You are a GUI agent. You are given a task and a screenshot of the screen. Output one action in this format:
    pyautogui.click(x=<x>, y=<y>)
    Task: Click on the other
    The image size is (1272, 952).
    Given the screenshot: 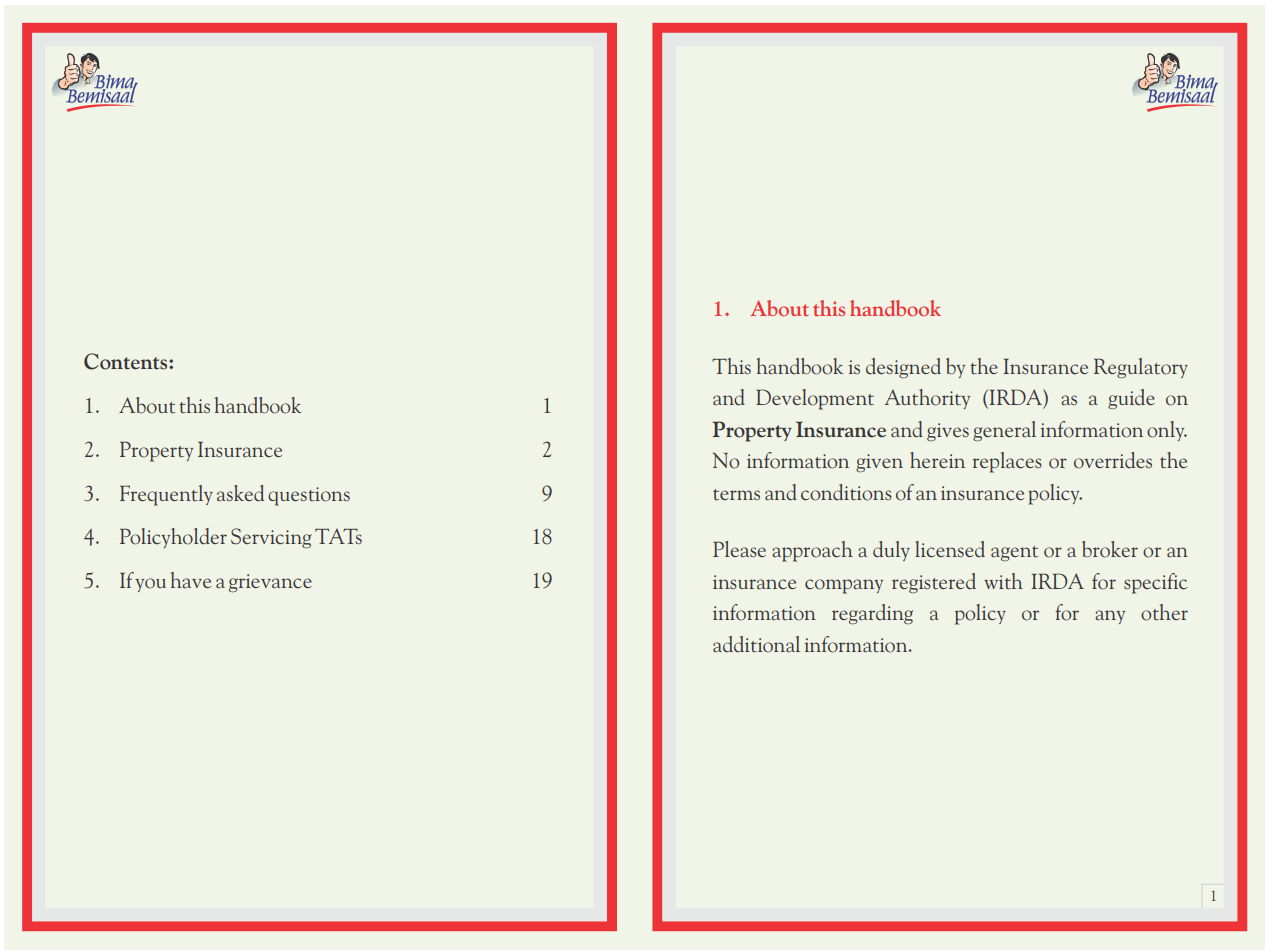 What is the action you would take?
    pyautogui.click(x=1164, y=612)
